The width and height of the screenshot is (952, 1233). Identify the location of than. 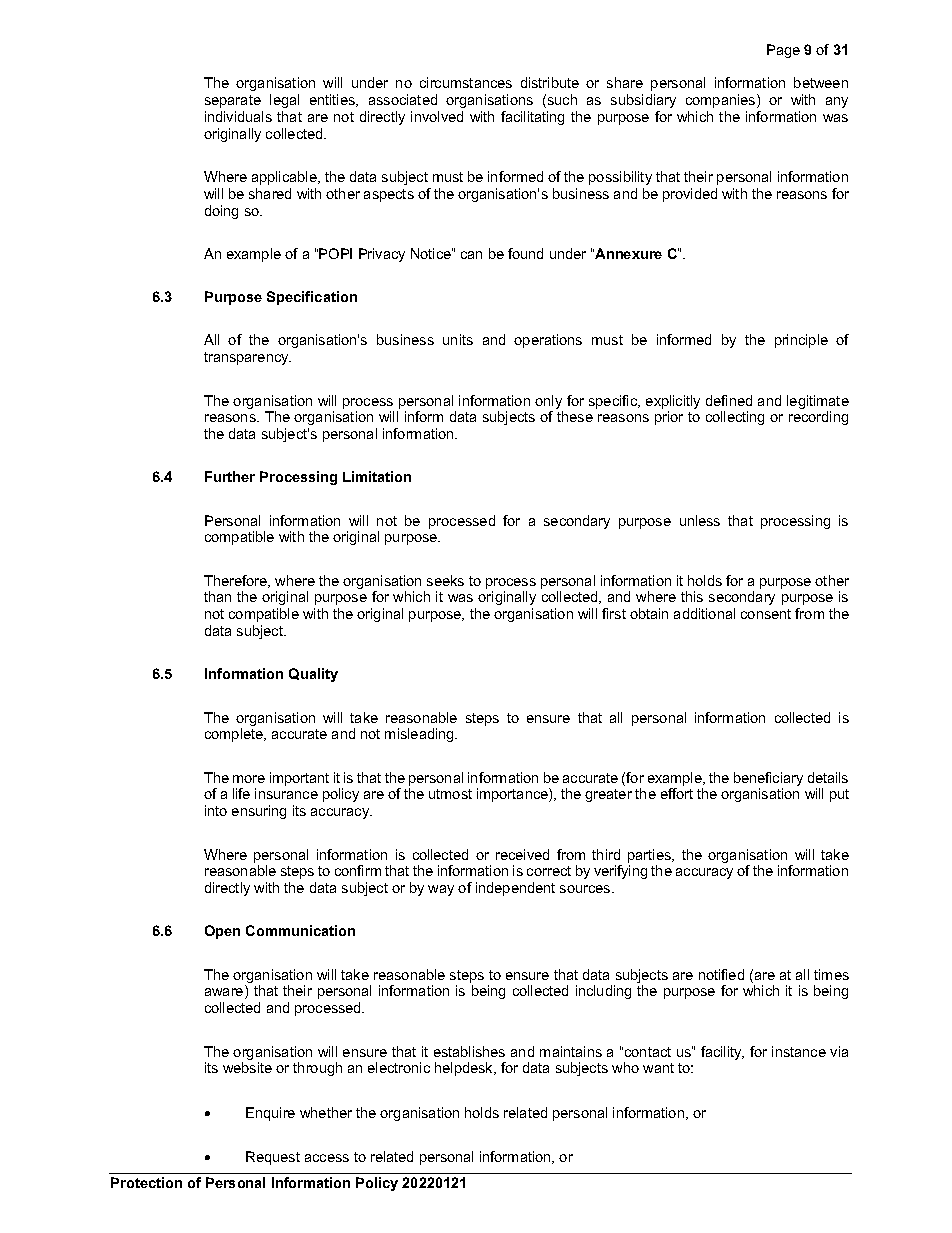
(217, 596).
